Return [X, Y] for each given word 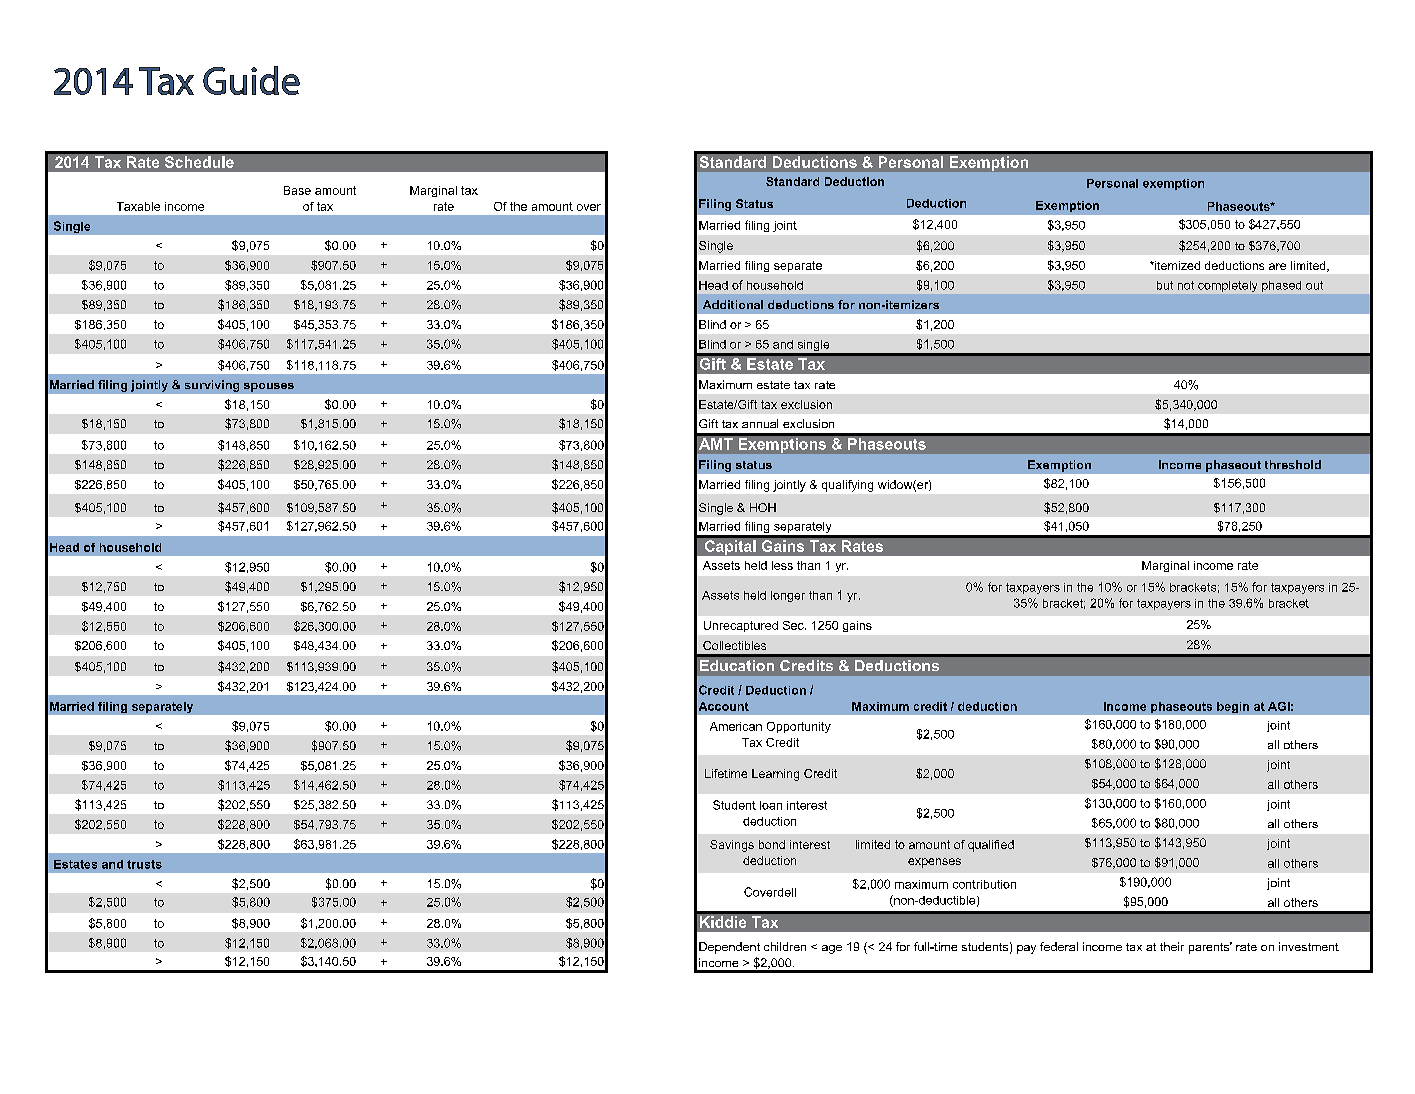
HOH [763, 507]
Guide [251, 80]
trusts [144, 864]
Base [297, 190]
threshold [1293, 464]
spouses [269, 387]
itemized [1176, 265]
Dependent [729, 948]
